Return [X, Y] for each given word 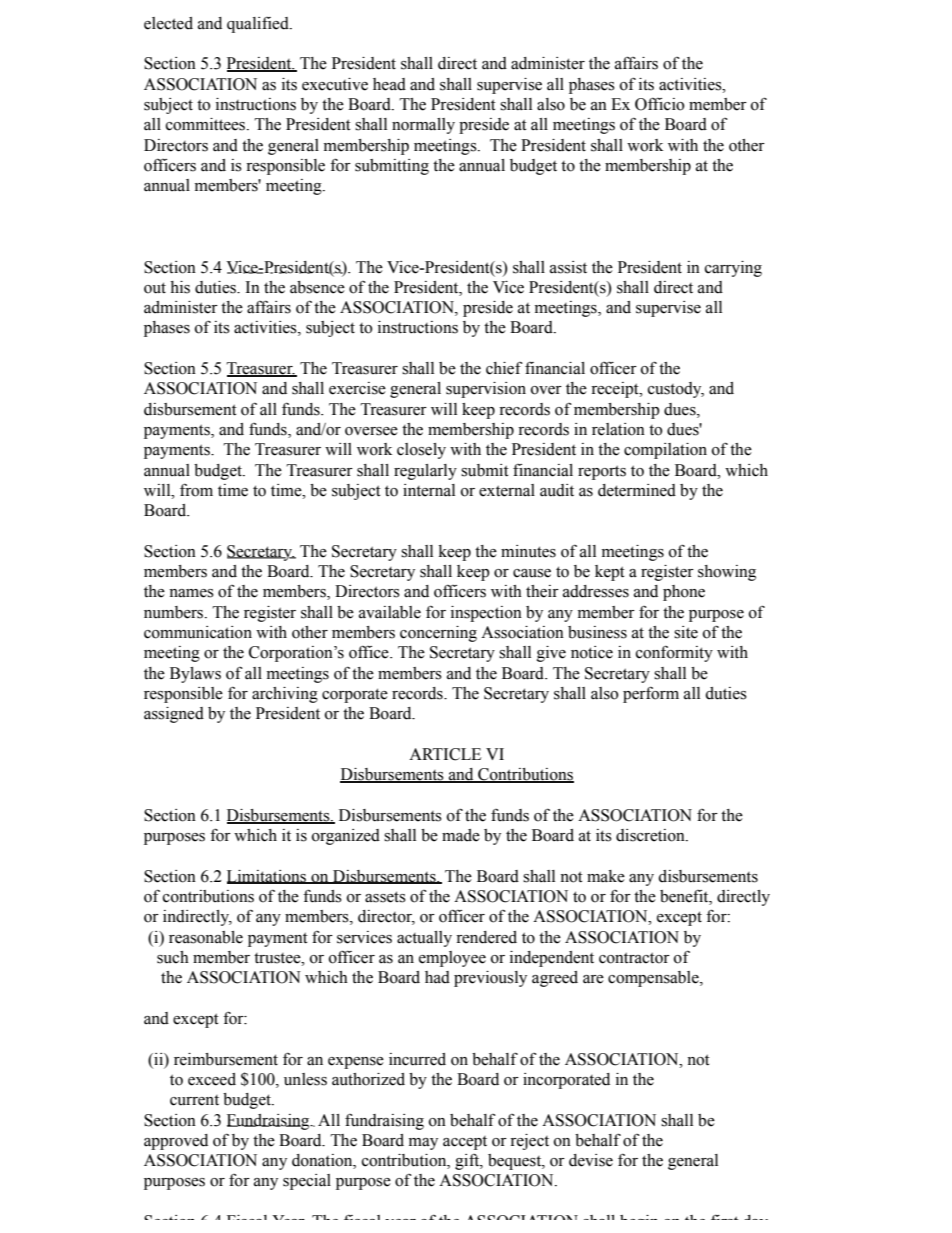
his [180, 287]
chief [504, 368]
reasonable [206, 937]
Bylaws [195, 675]
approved [176, 1142]
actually [424, 939]
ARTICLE [445, 754]
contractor [634, 958]
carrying [733, 269]
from [196, 490]
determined [637, 490]
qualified [259, 25]
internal [429, 490]
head [389, 84]
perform [651, 694]
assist [568, 267]
